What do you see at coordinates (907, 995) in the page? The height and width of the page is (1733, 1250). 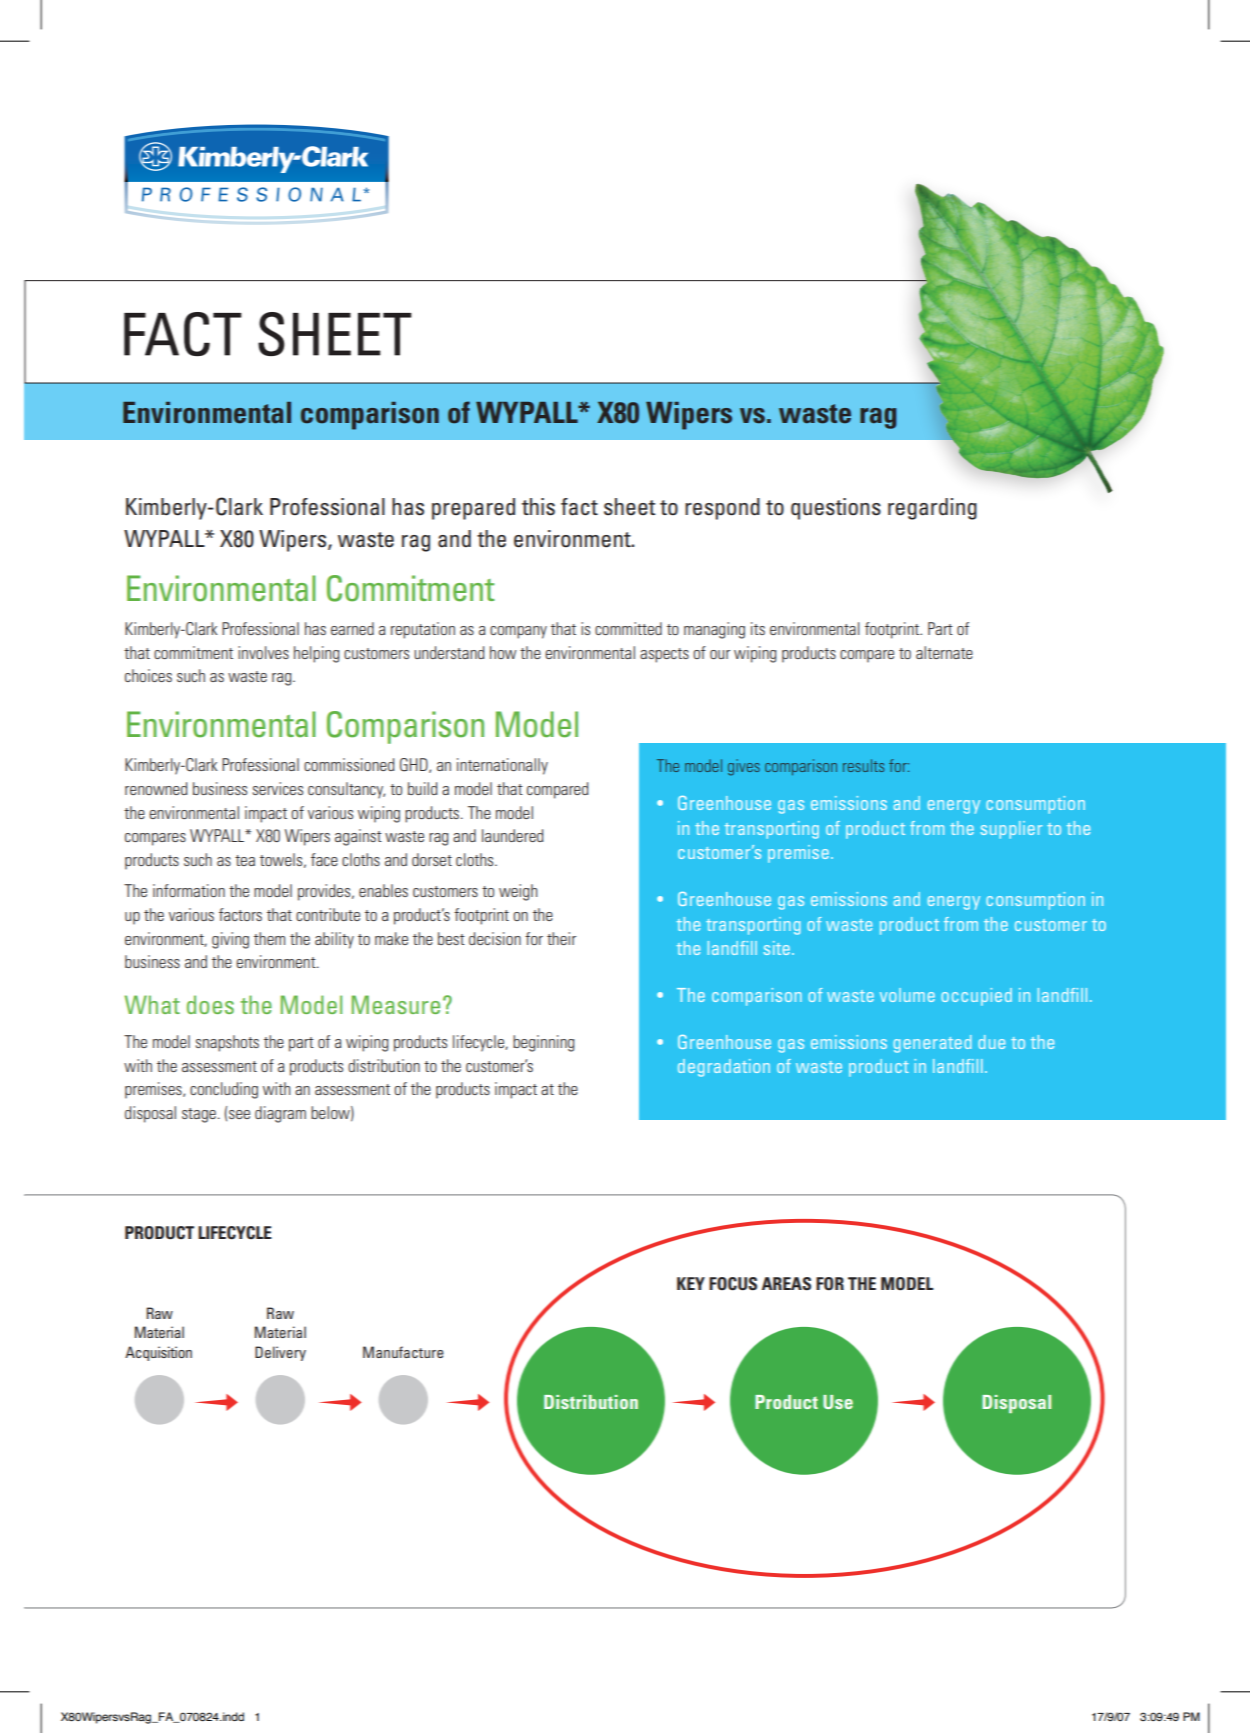 I see `volume` at bounding box center [907, 995].
